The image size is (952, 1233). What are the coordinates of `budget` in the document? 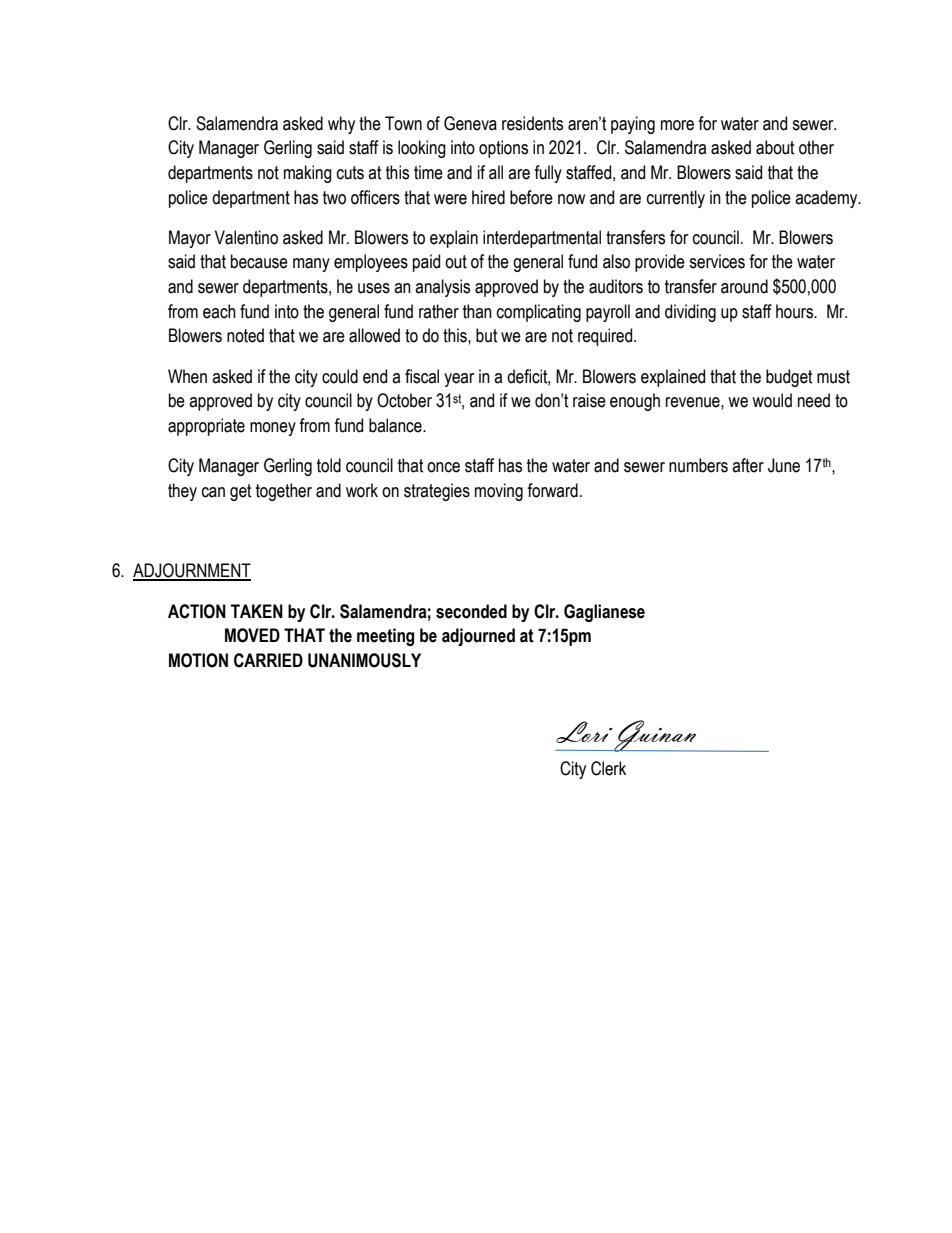 It's located at (789, 378).
